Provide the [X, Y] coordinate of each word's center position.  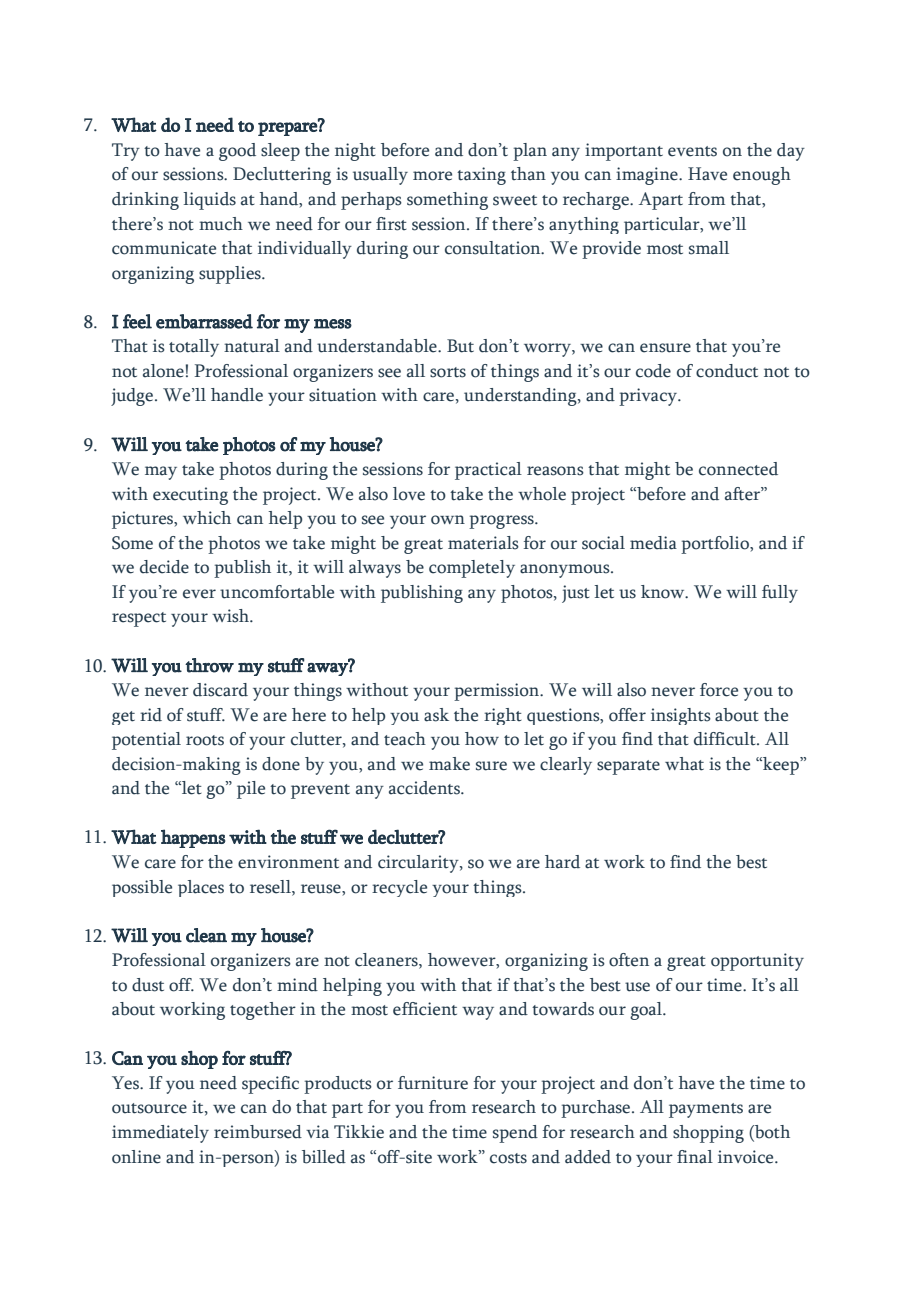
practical [488, 471]
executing [190, 496]
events [692, 151]
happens [193, 838]
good [237, 152]
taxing [481, 176]
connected [738, 469]
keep [781, 766]
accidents [425, 788]
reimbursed [258, 1132]
